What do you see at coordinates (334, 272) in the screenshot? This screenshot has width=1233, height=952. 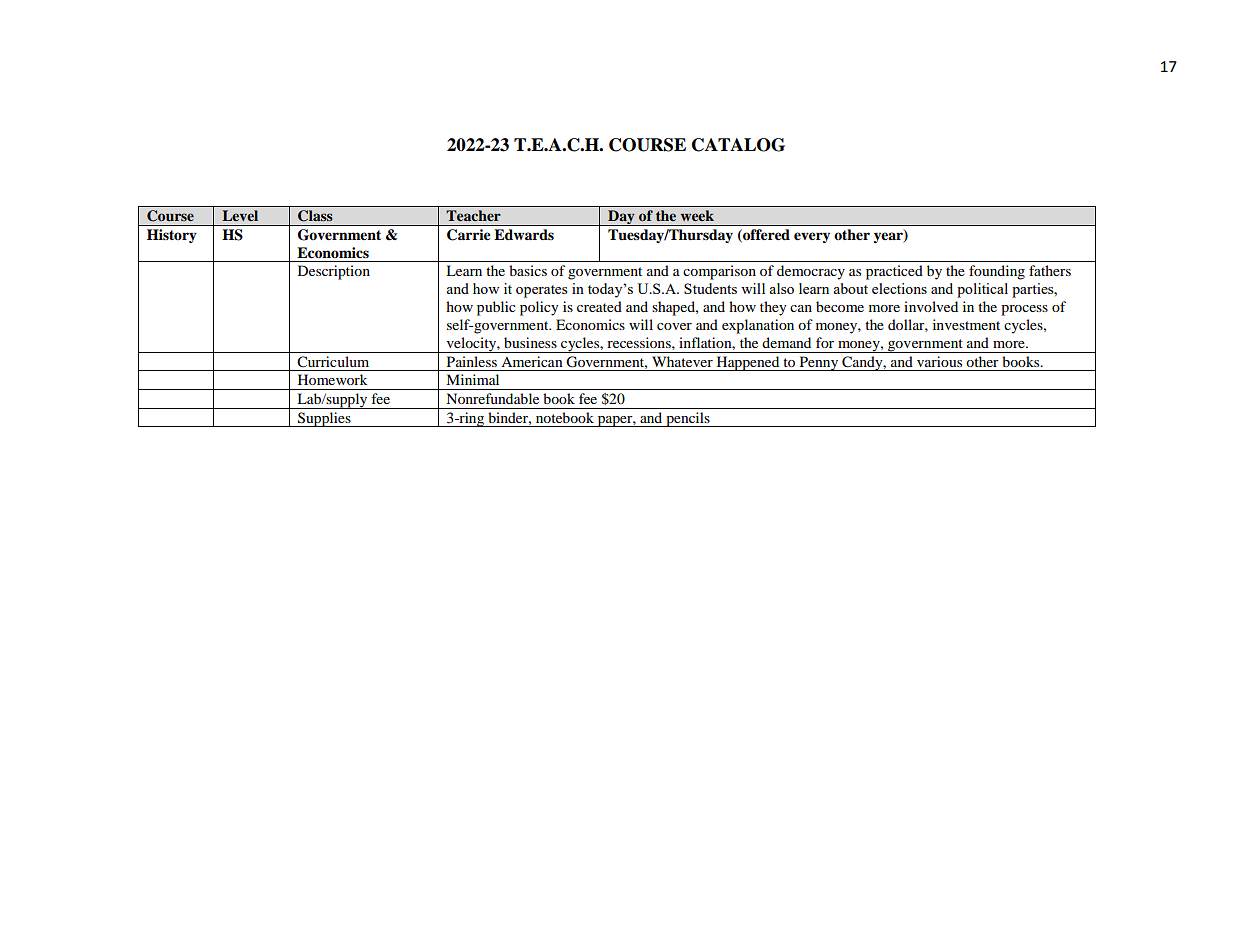 I see `Description` at bounding box center [334, 272].
